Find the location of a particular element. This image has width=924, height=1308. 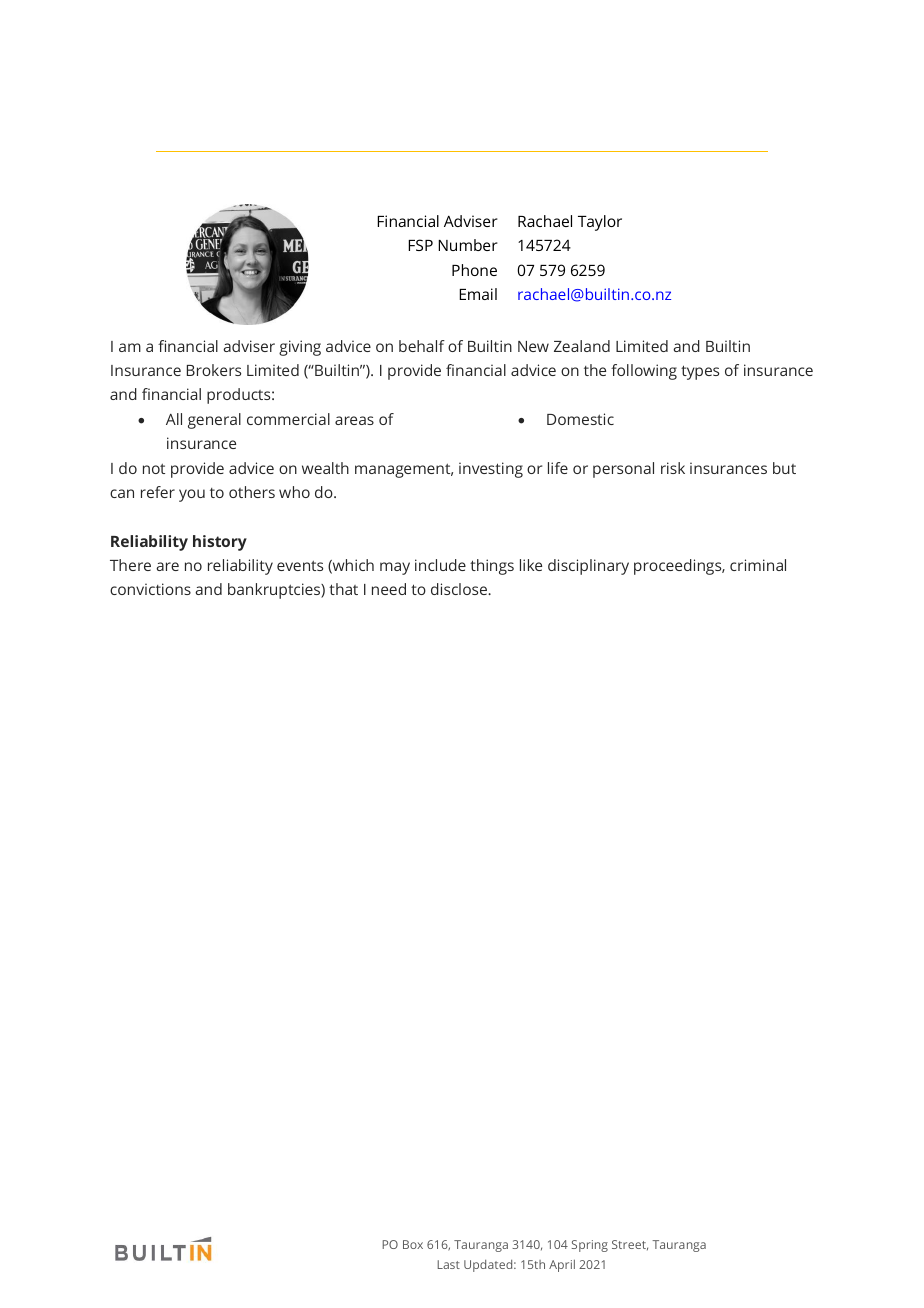

Taylor is located at coordinates (600, 223).
